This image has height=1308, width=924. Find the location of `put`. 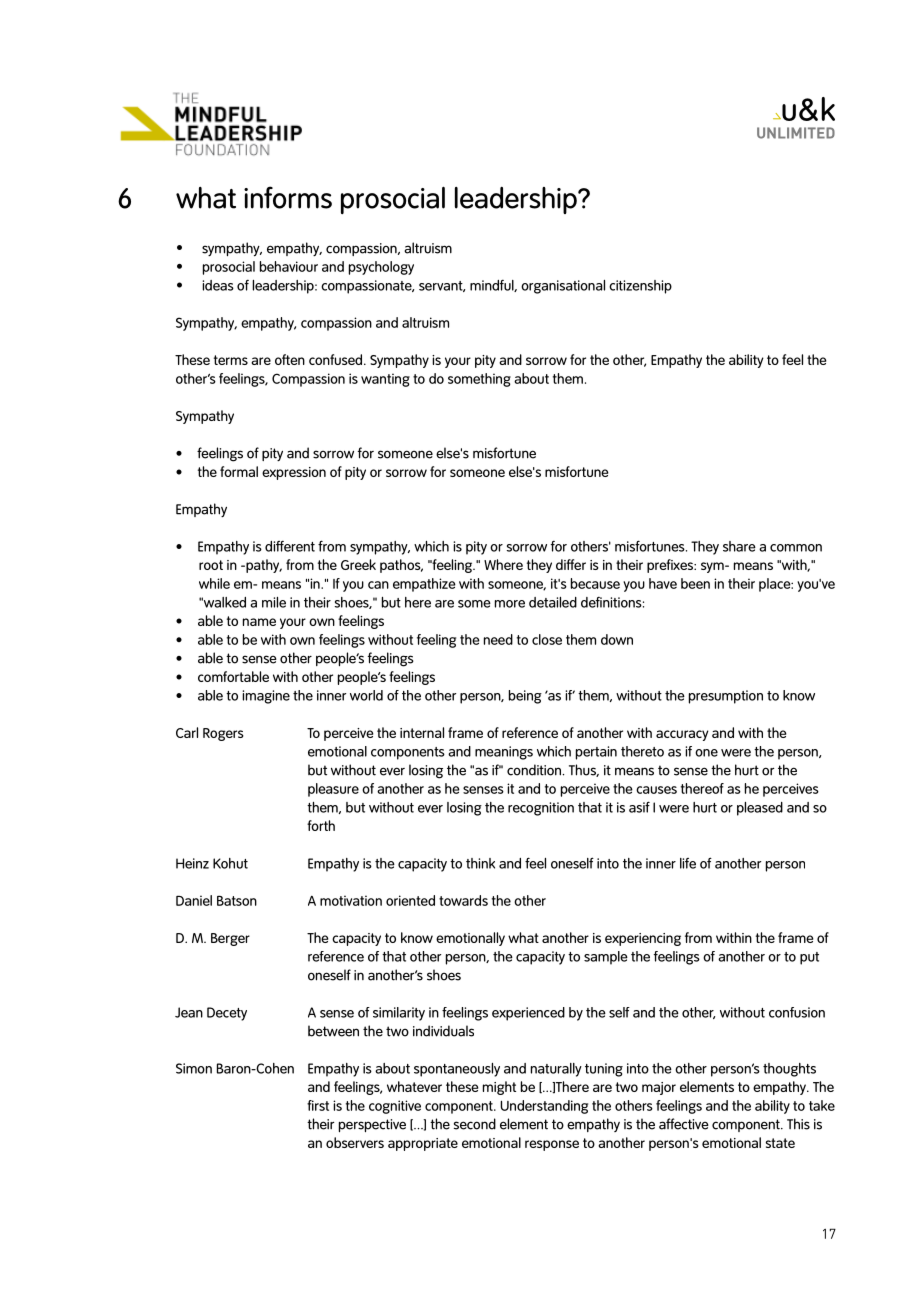

put is located at coordinates (809, 958).
